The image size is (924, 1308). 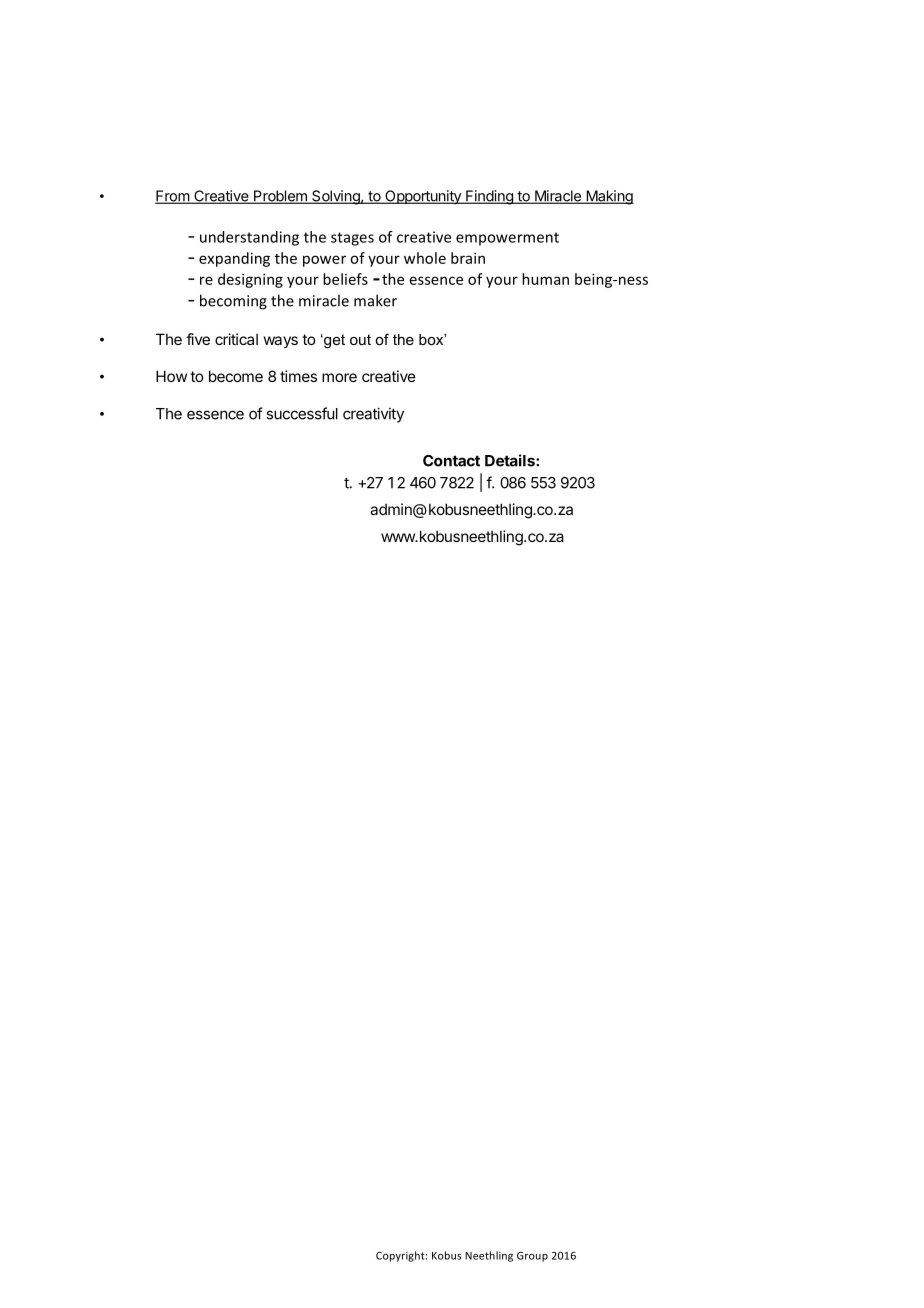 What do you see at coordinates (545, 279) in the image?
I see `human` at bounding box center [545, 279].
